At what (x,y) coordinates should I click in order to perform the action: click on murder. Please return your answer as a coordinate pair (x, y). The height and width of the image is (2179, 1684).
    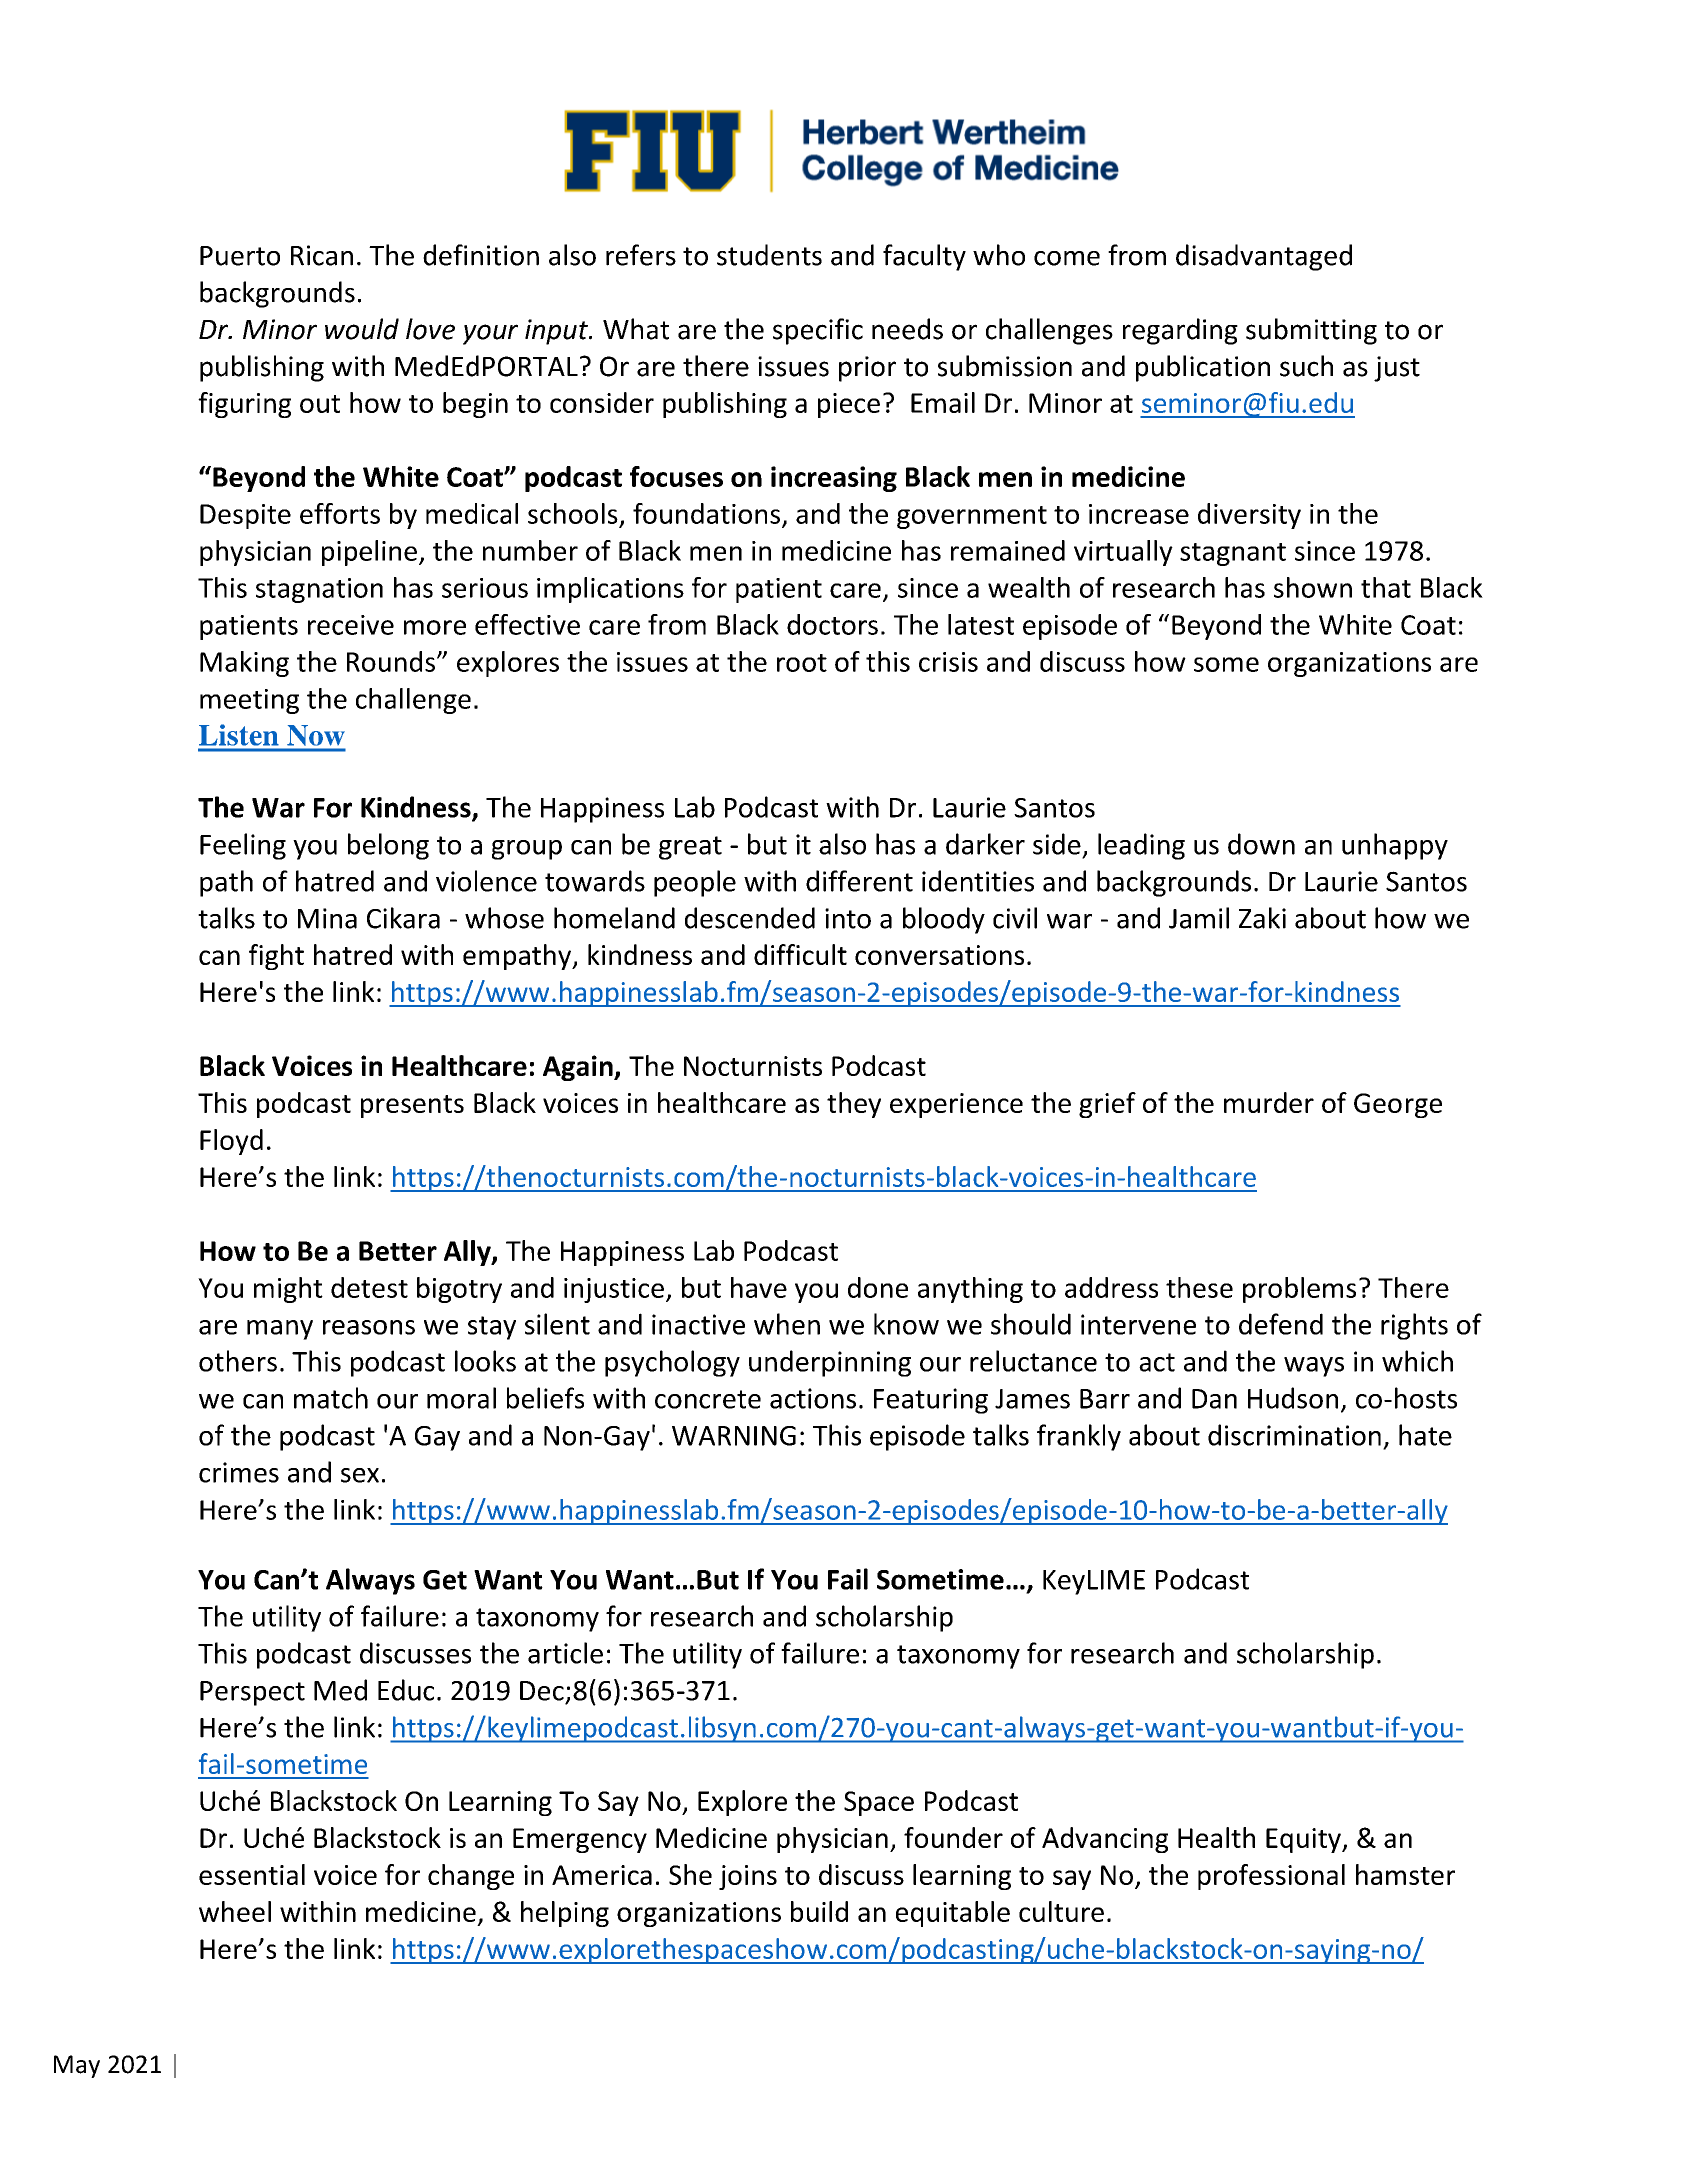
    Looking at the image, I should click on (1269, 1102).
